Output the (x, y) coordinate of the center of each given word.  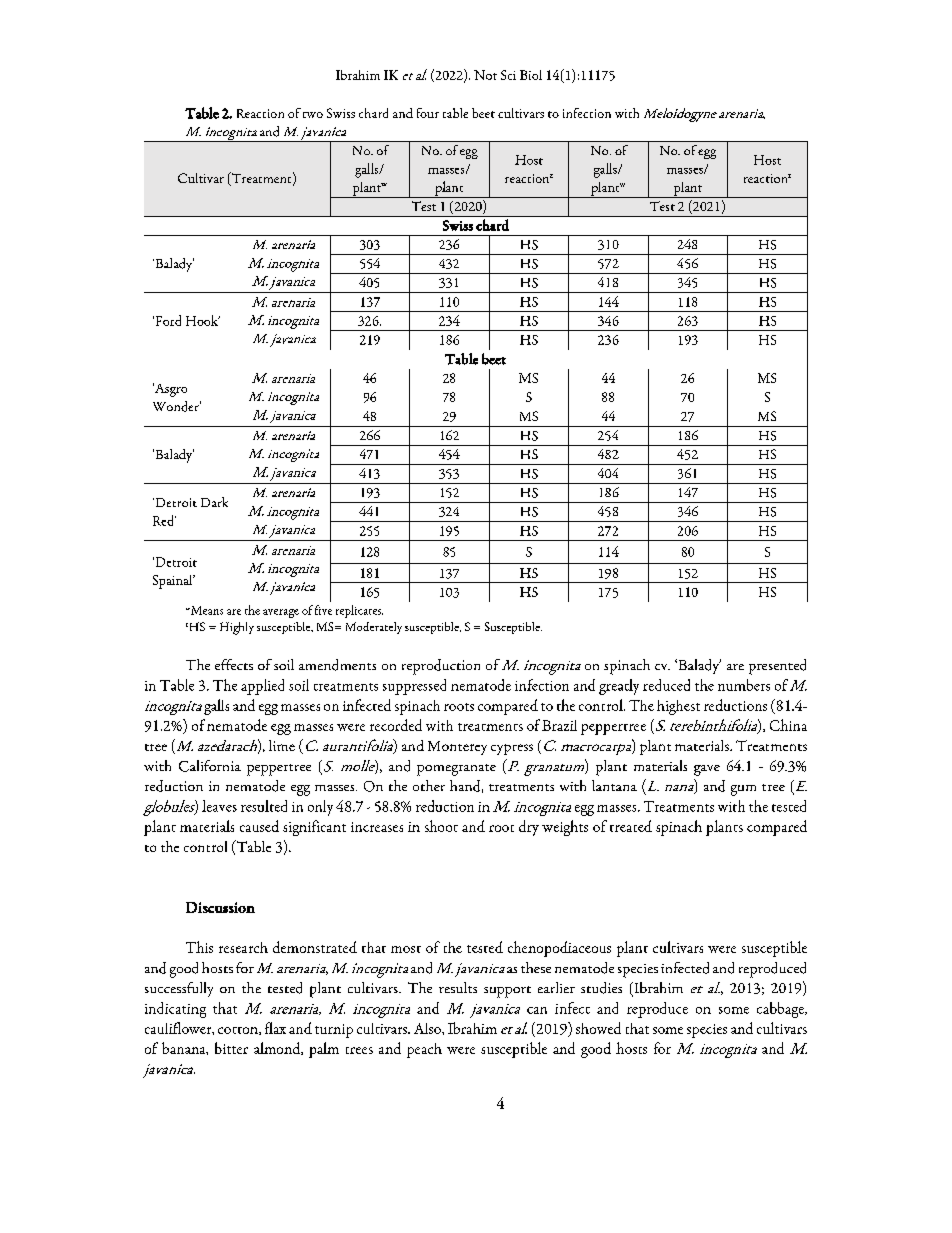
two (313, 115)
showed (598, 1028)
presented (777, 667)
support (507, 992)
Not (485, 75)
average (281, 613)
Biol (531, 75)
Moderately (374, 628)
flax (275, 1028)
